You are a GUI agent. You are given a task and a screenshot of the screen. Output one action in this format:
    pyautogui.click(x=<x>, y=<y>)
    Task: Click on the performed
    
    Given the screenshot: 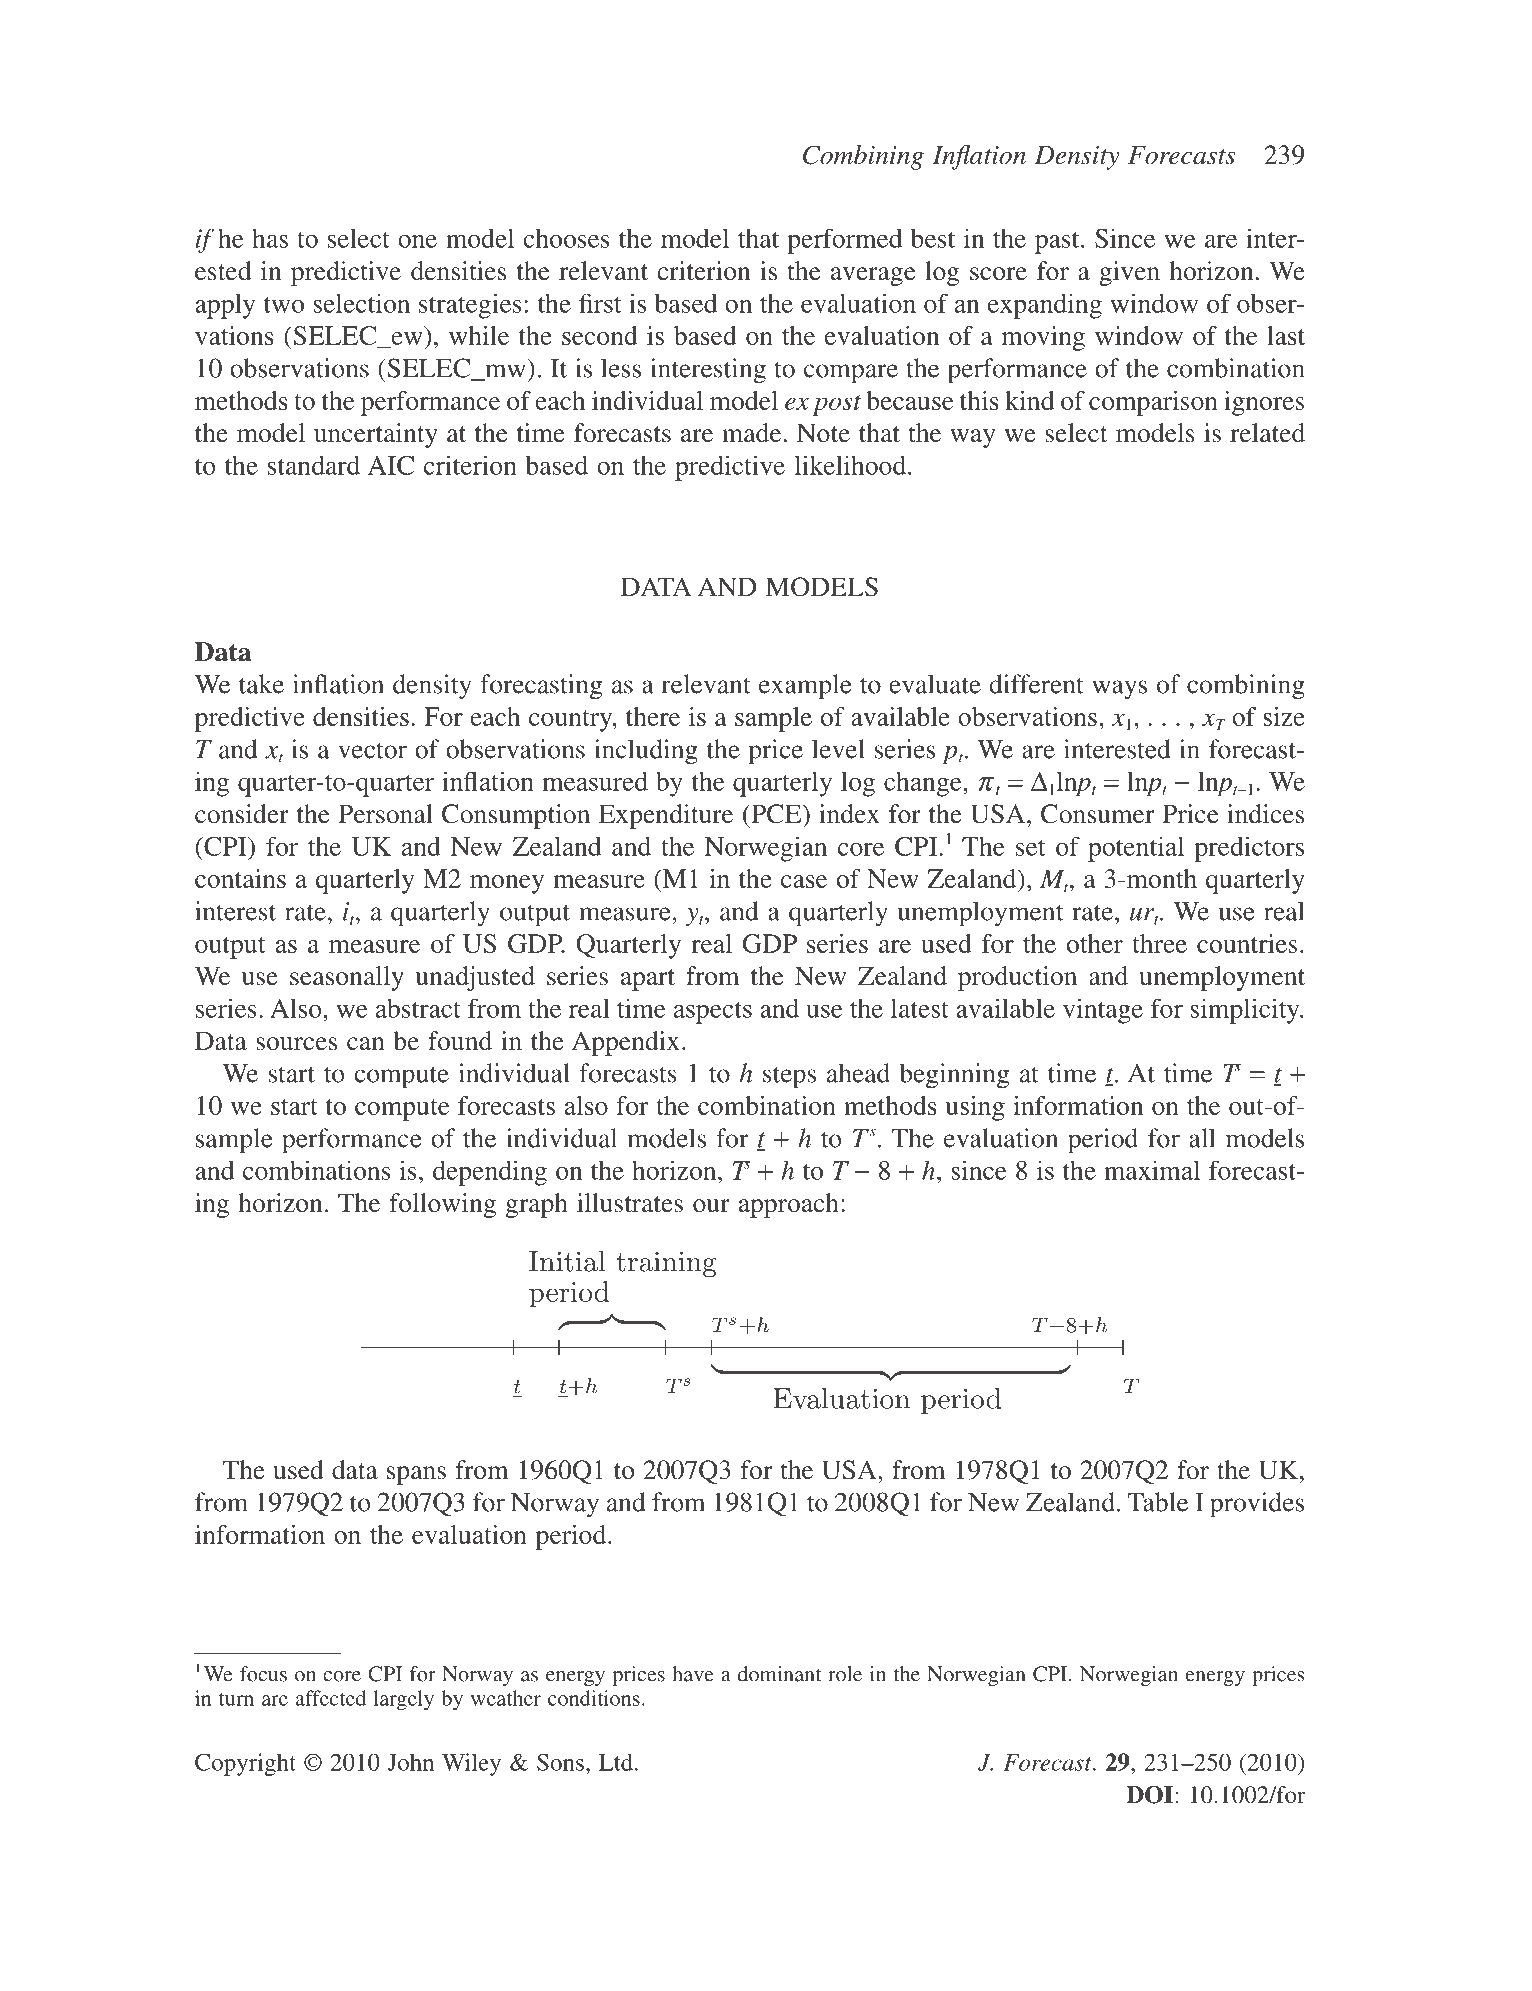 What is the action you would take?
    pyautogui.click(x=844, y=241)
